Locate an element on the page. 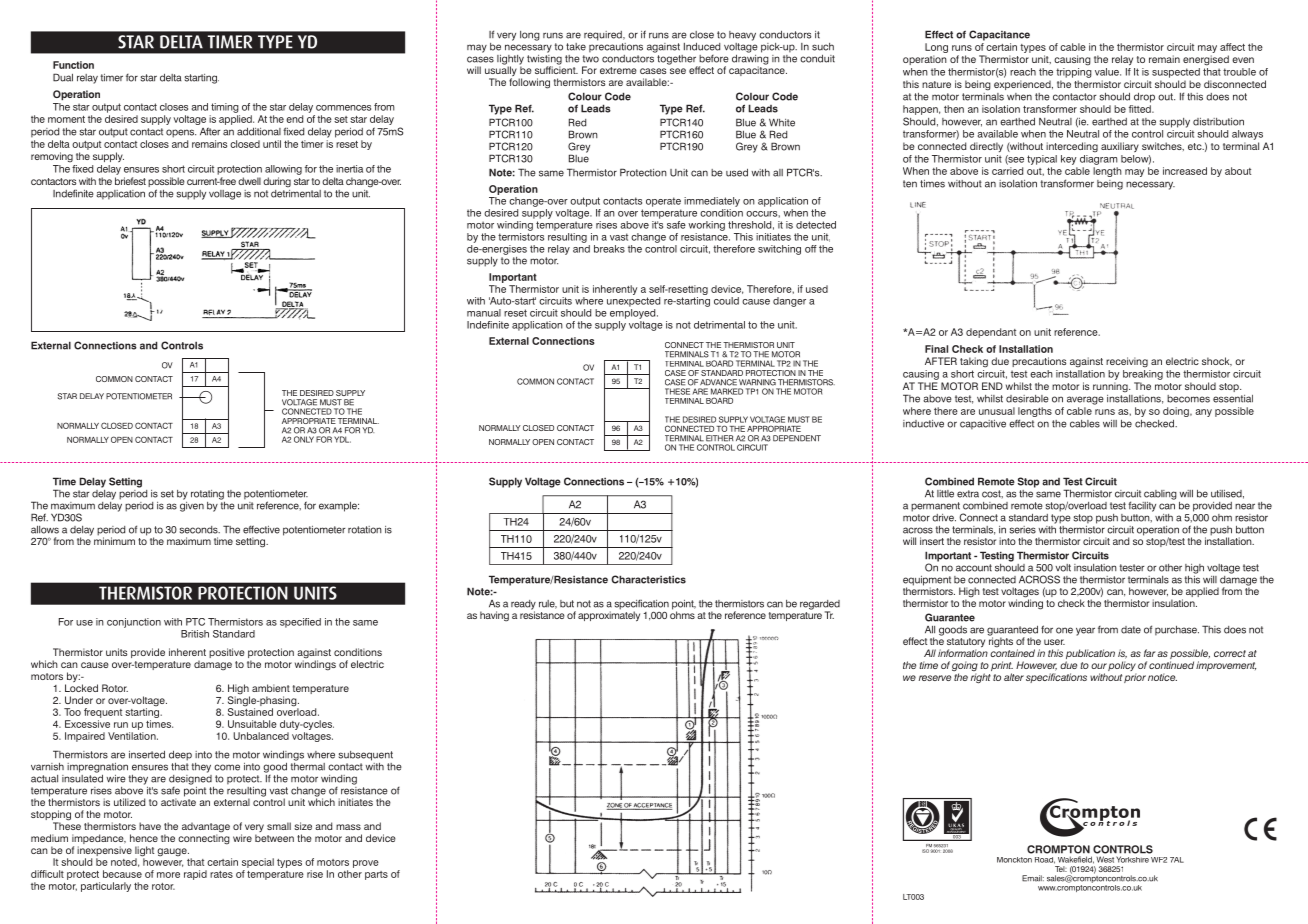 This page has height=924, width=1308. parts is located at coordinates (376, 875).
